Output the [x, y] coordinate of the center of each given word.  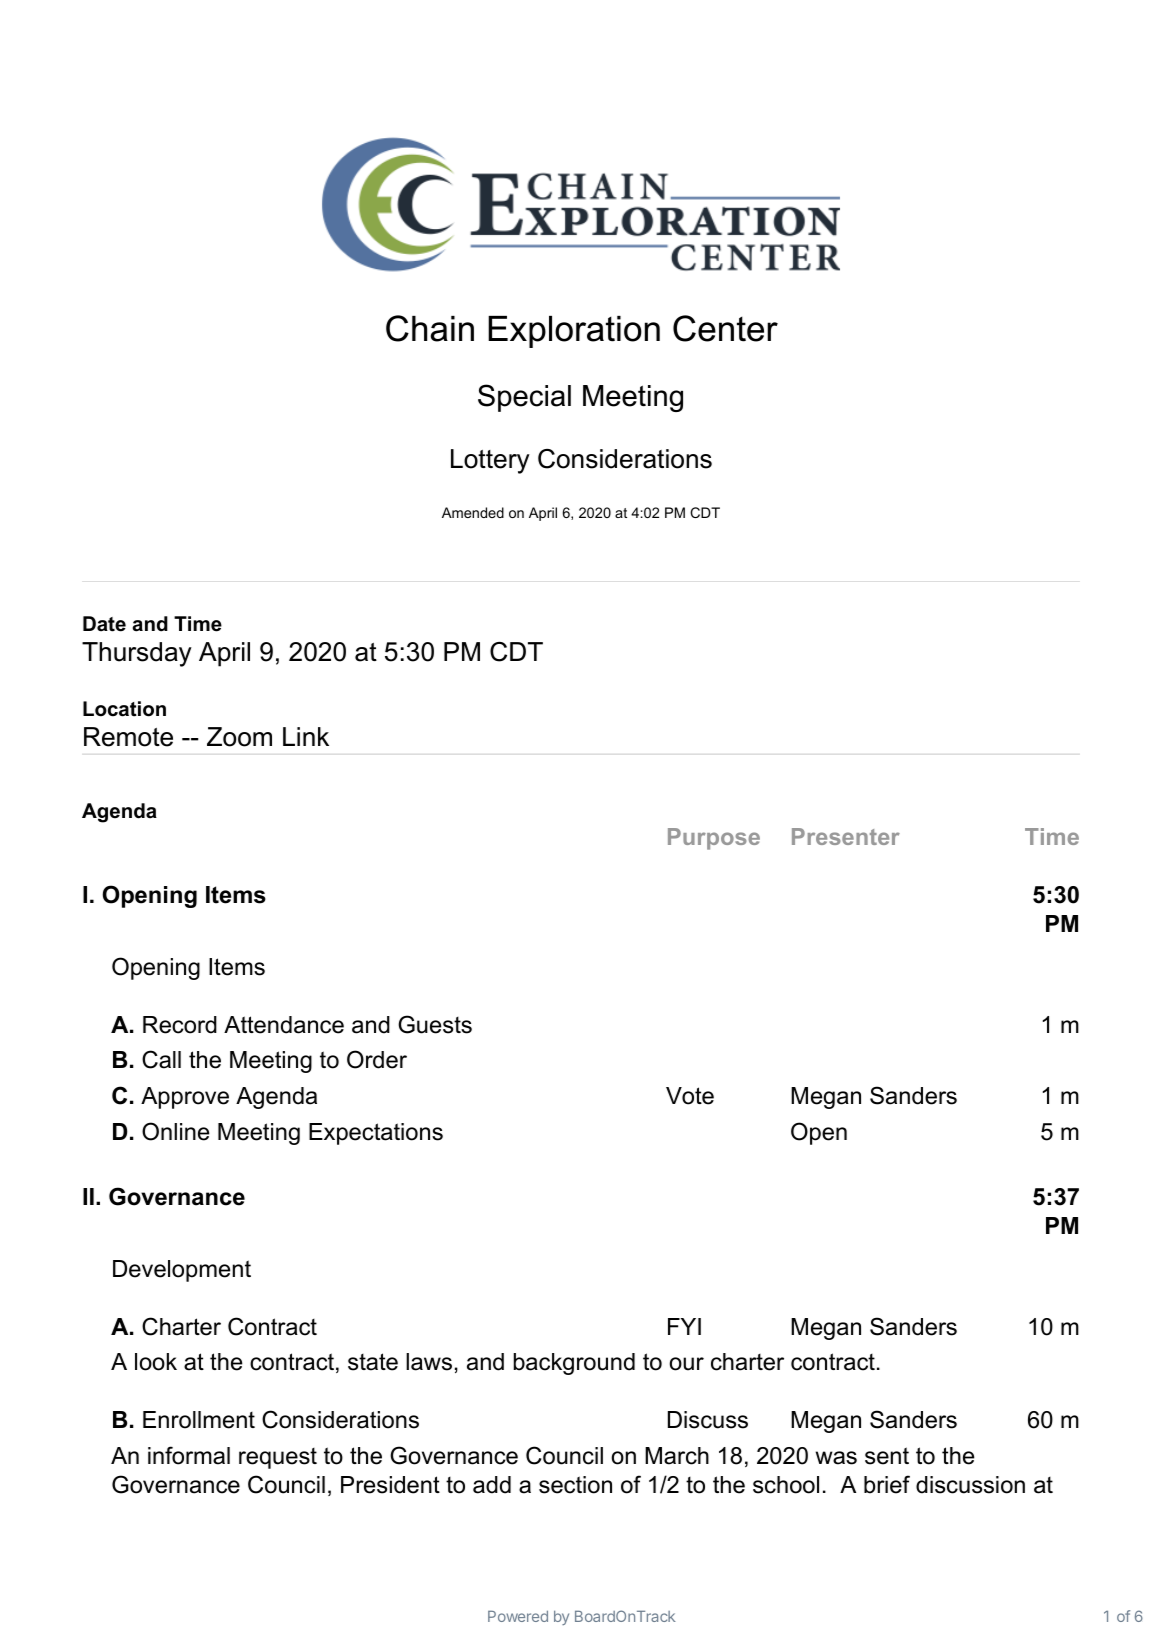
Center [725, 328]
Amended [473, 512]
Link [306, 736]
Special [524, 398]
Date [104, 624]
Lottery [490, 461]
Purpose [714, 839]
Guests [435, 1024]
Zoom [239, 737]
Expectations [376, 1134]
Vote [690, 1096]
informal [189, 1455]
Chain [430, 328]
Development [182, 1271]
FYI [684, 1326]
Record [180, 1025]
